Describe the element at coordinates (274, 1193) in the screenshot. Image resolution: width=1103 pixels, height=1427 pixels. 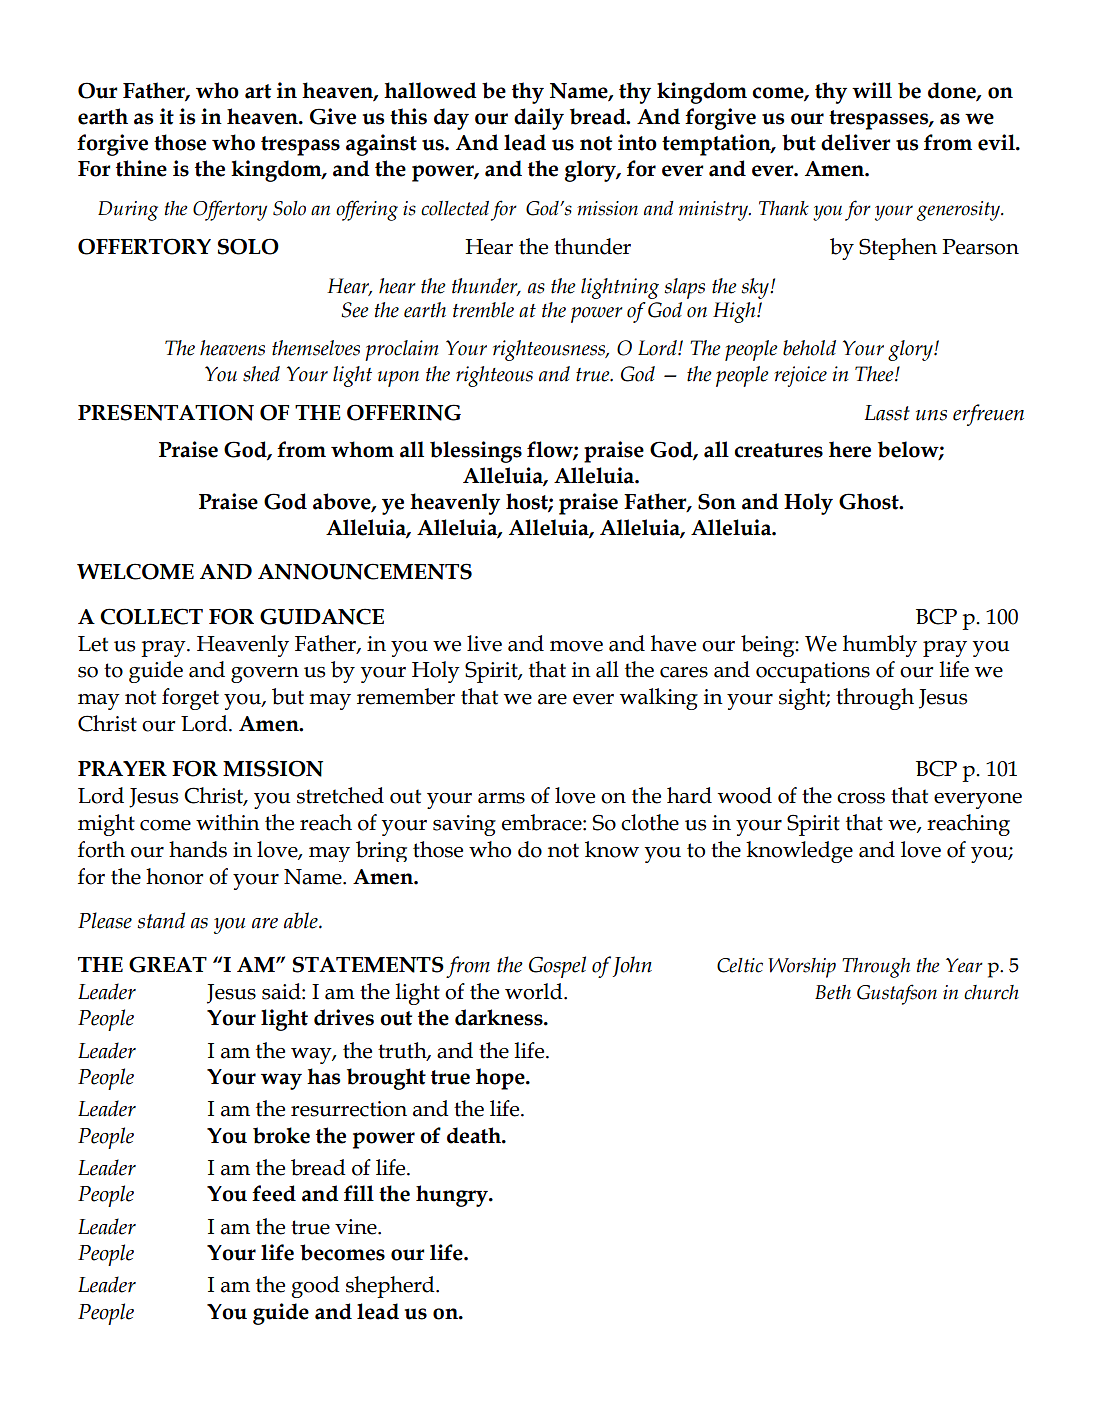
I see `feed` at that location.
